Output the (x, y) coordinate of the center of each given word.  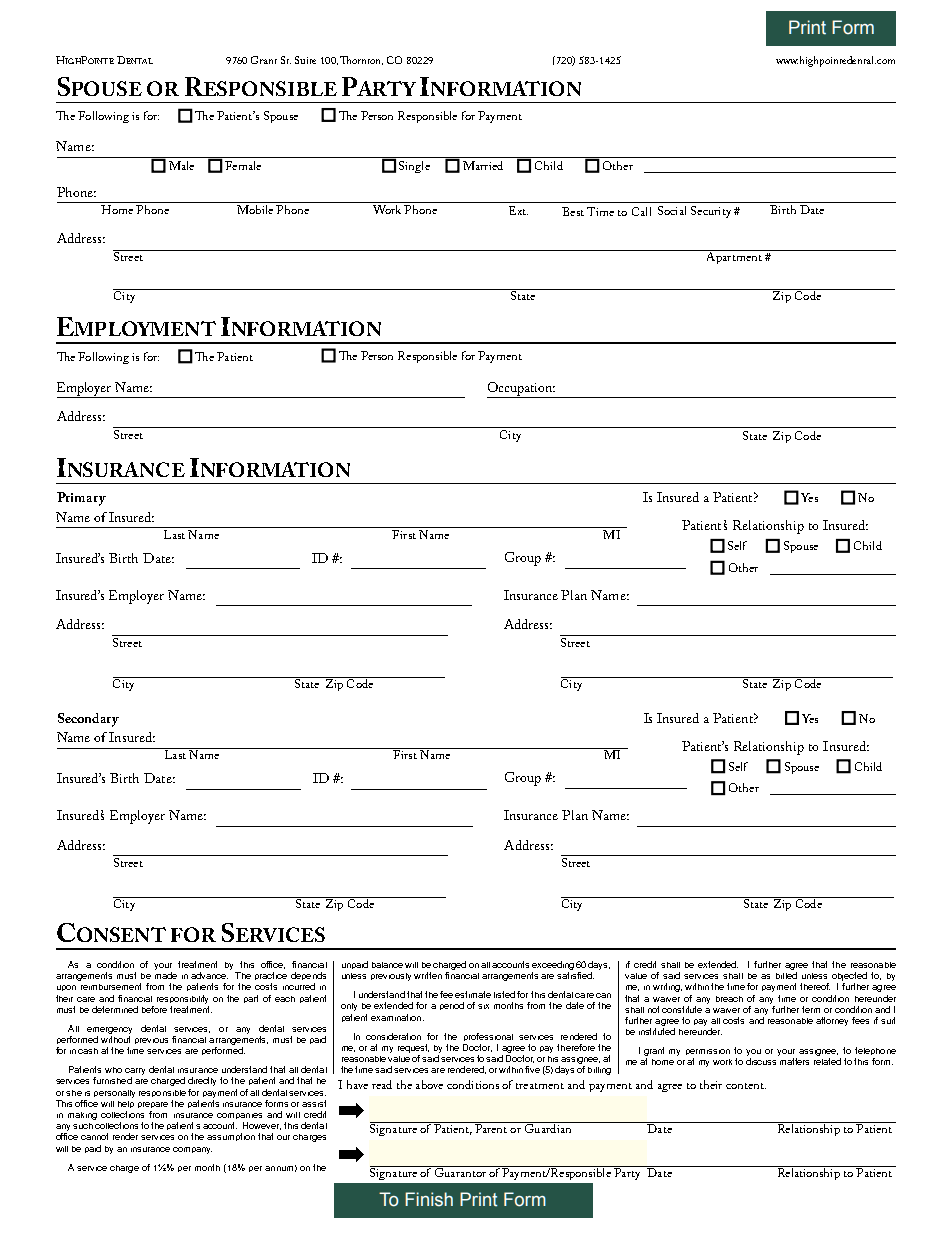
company (192, 1150)
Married (483, 165)
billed (786, 975)
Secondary (88, 720)
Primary (81, 499)
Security (711, 212)
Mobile (255, 208)
